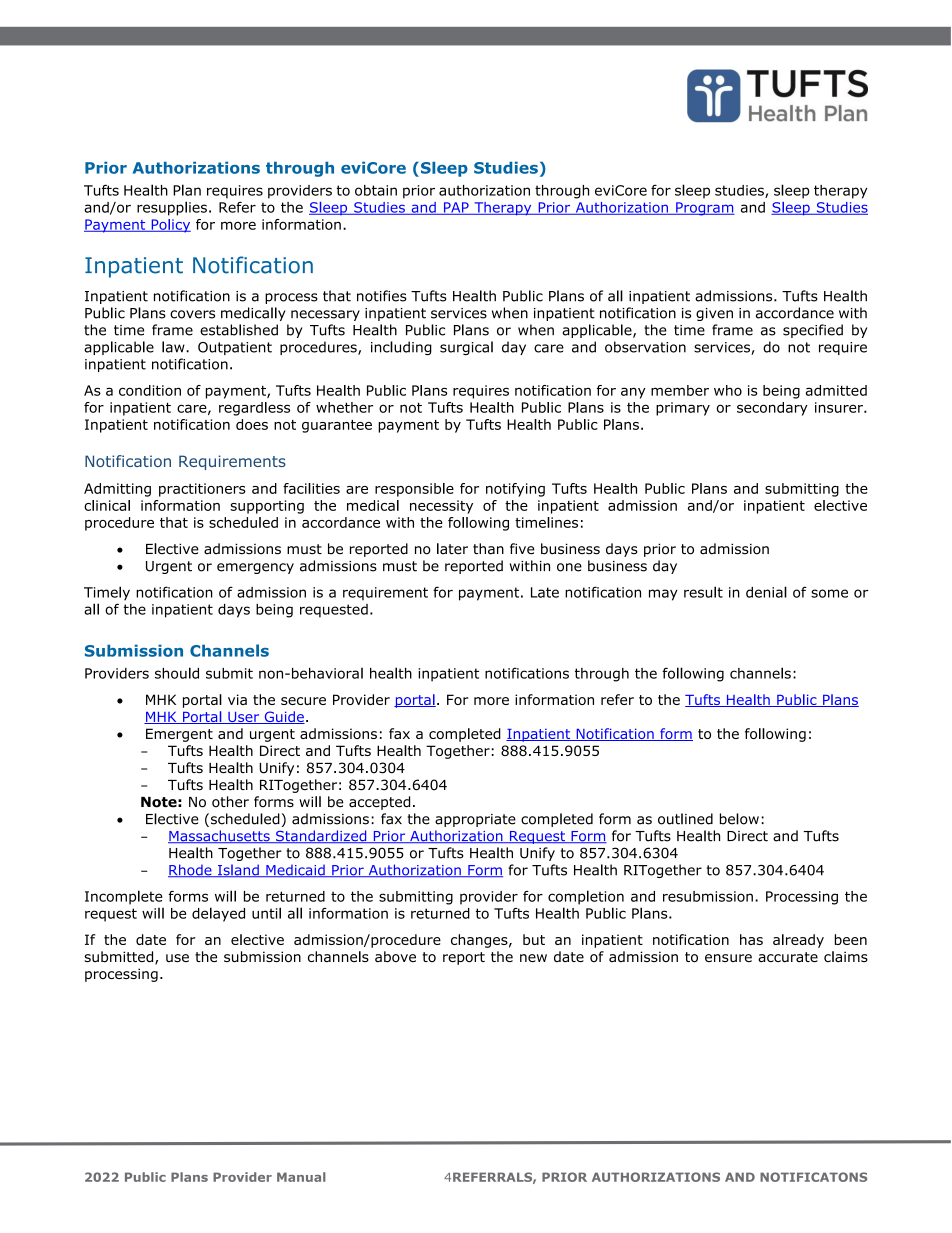 The image size is (952, 1233). Describe the element at coordinates (728, 958) in the page. I see `ensure` at that location.
